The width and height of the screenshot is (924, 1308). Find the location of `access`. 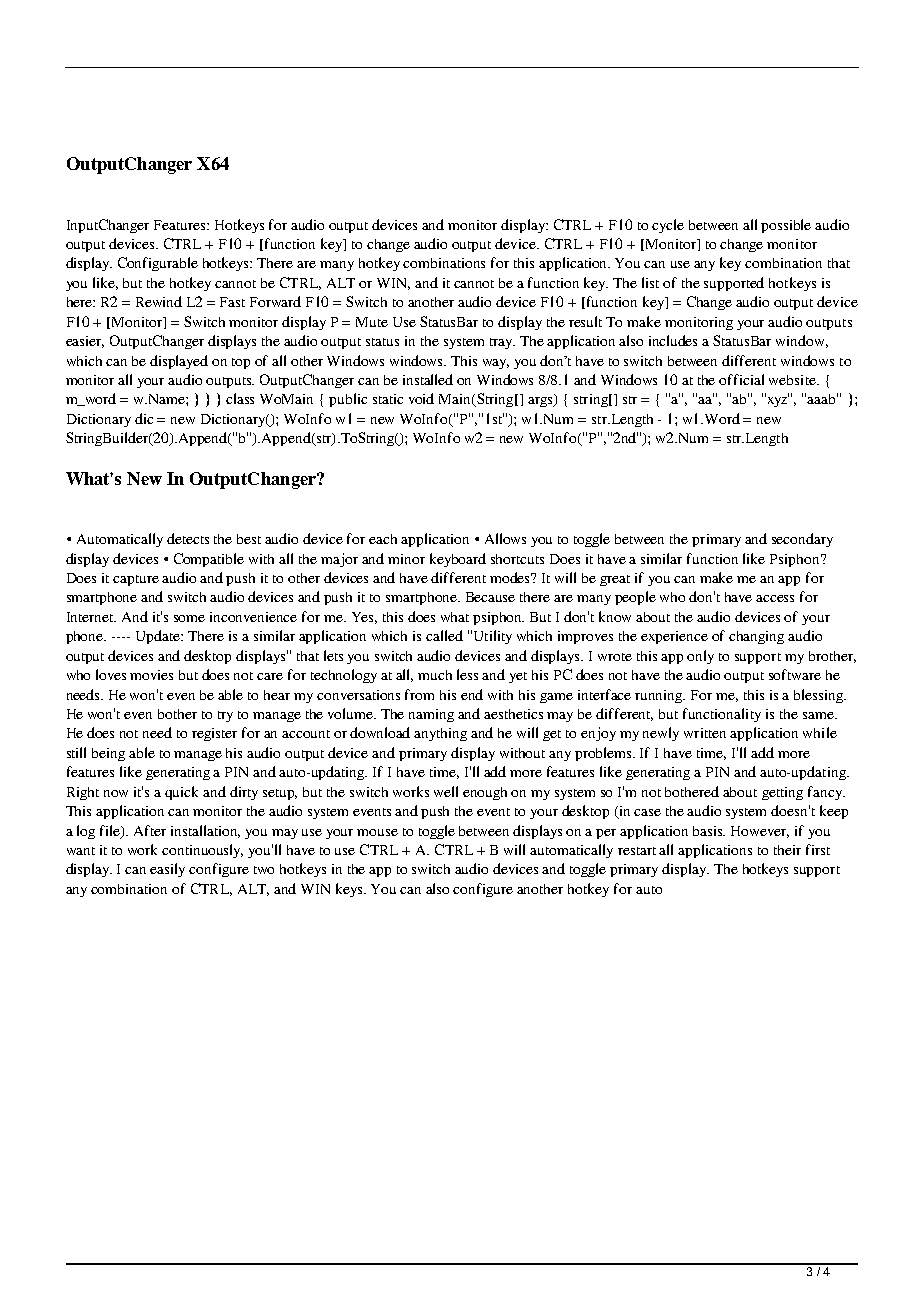

access is located at coordinates (775, 598).
